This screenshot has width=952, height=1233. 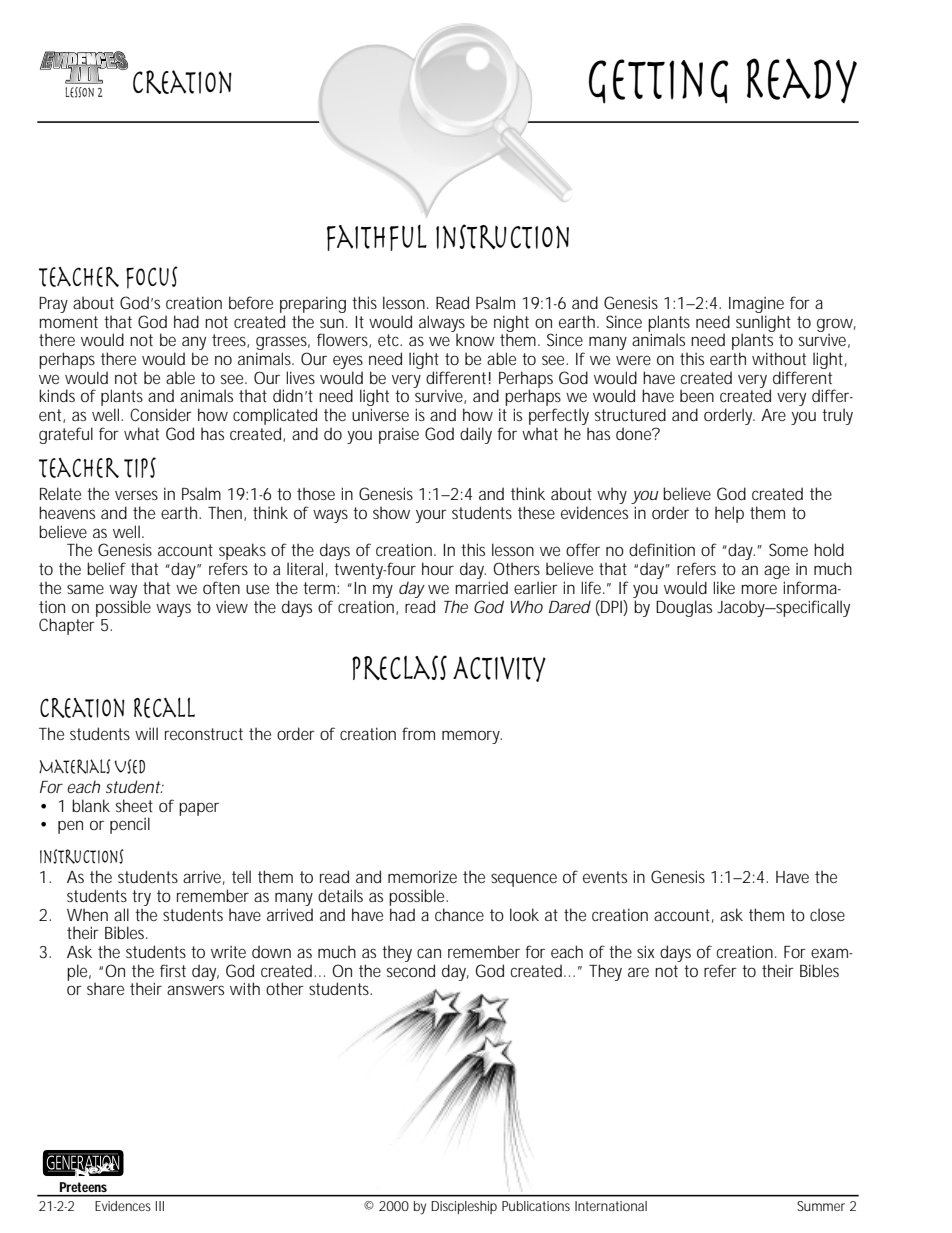 What do you see at coordinates (684, 608) in the screenshot?
I see `Douglas` at bounding box center [684, 608].
